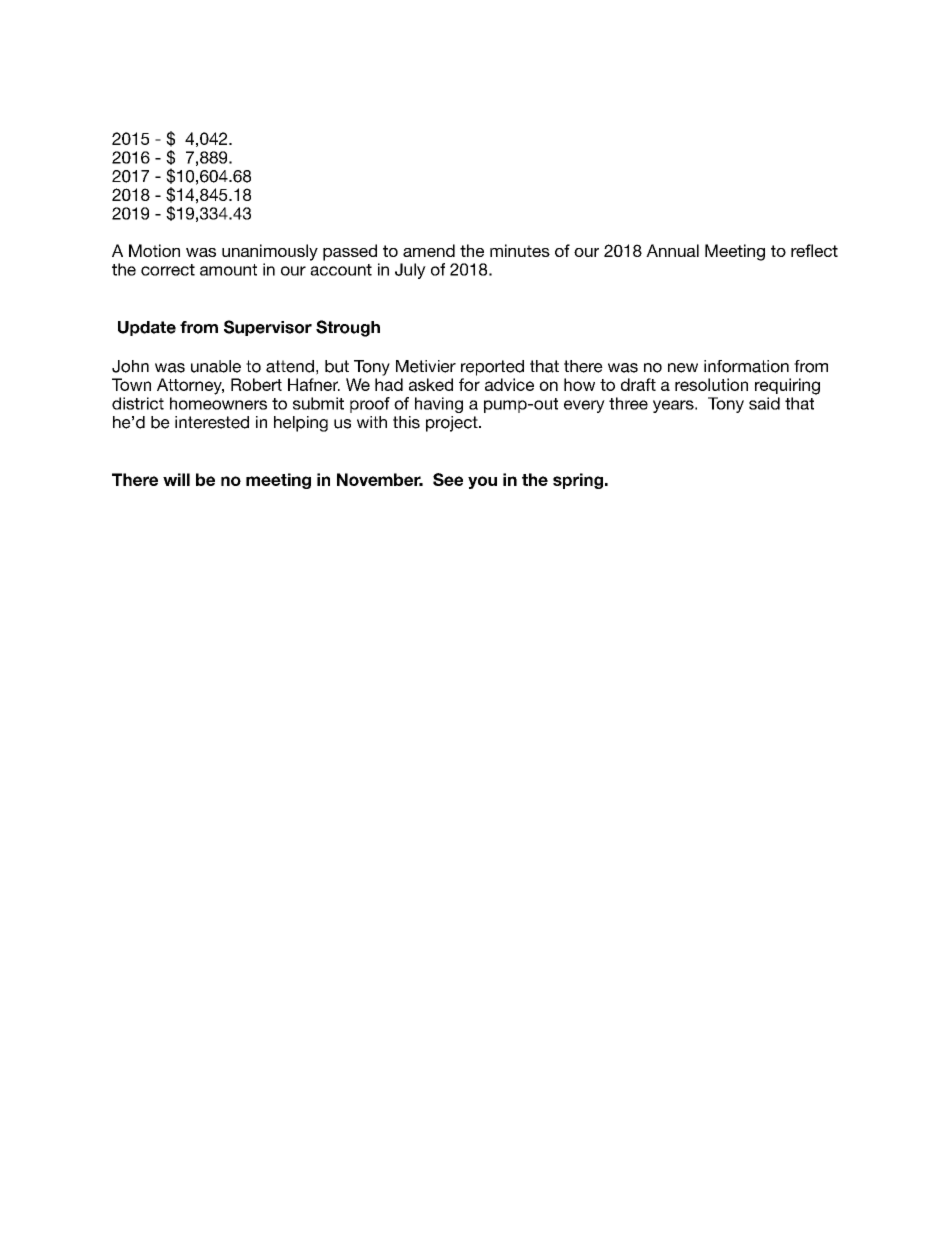 The image size is (952, 1233). I want to click on unable, so click(216, 366).
